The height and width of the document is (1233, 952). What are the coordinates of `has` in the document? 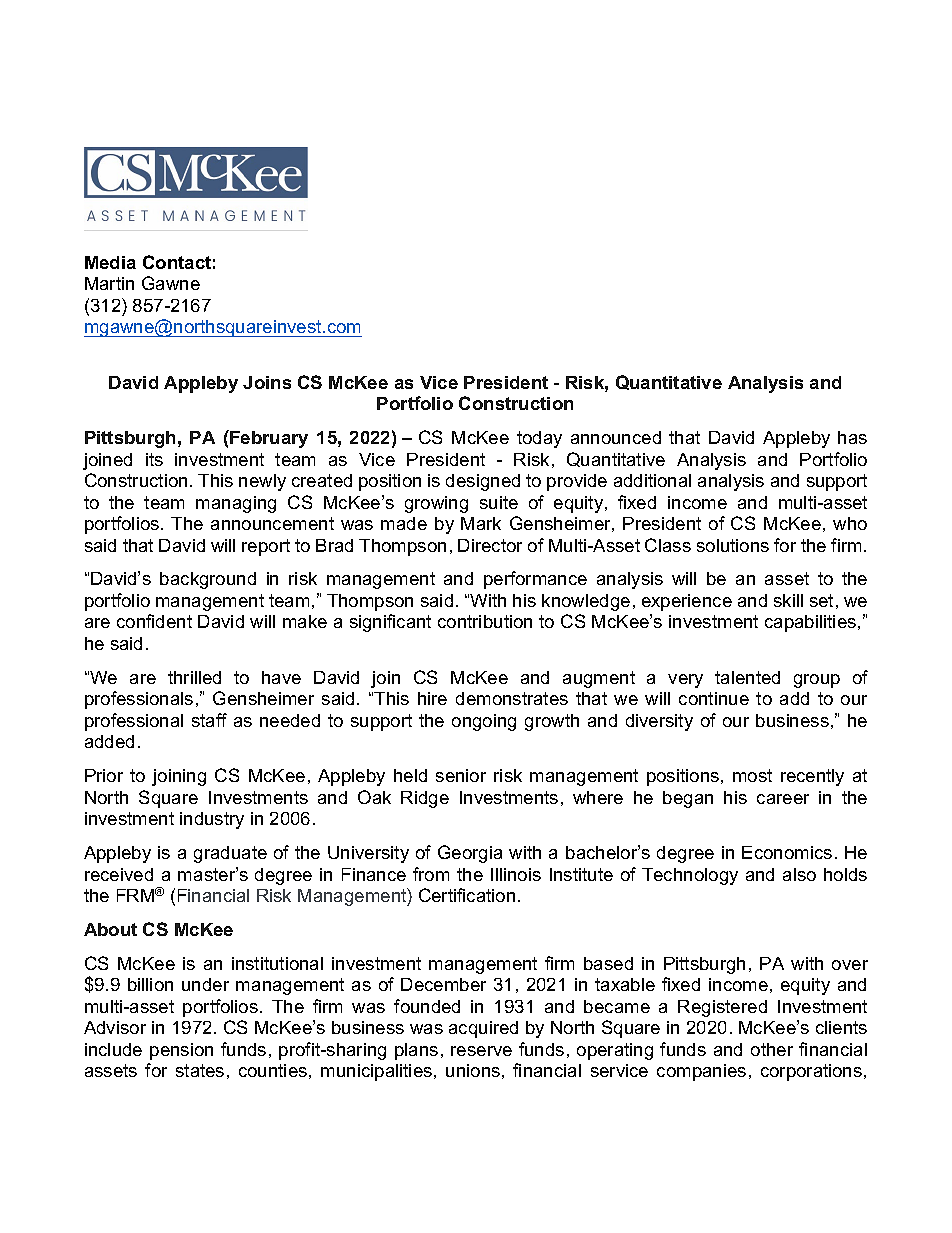 It's located at (852, 437).
